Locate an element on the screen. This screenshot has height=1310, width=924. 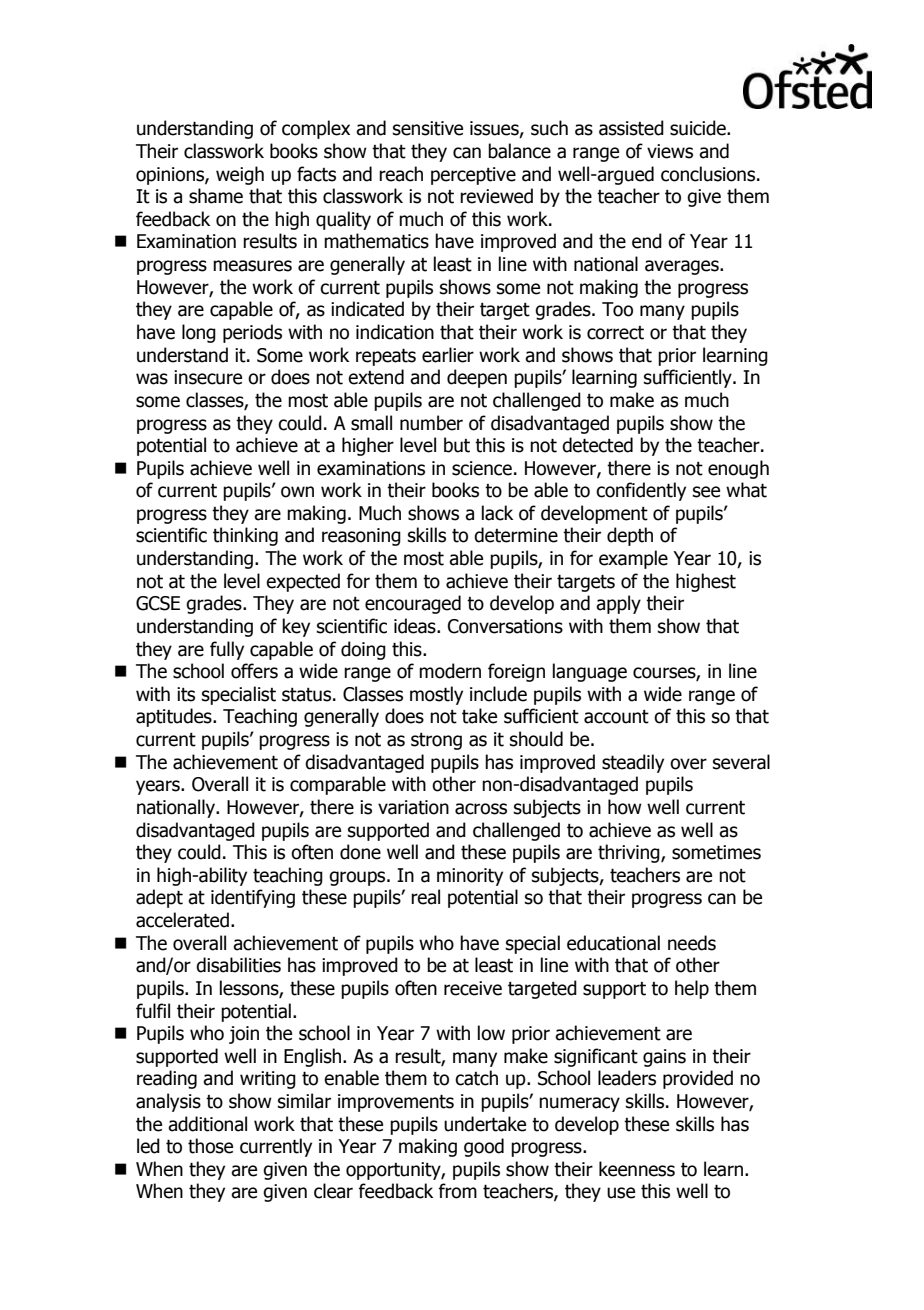
needs is located at coordinates (692, 943).
